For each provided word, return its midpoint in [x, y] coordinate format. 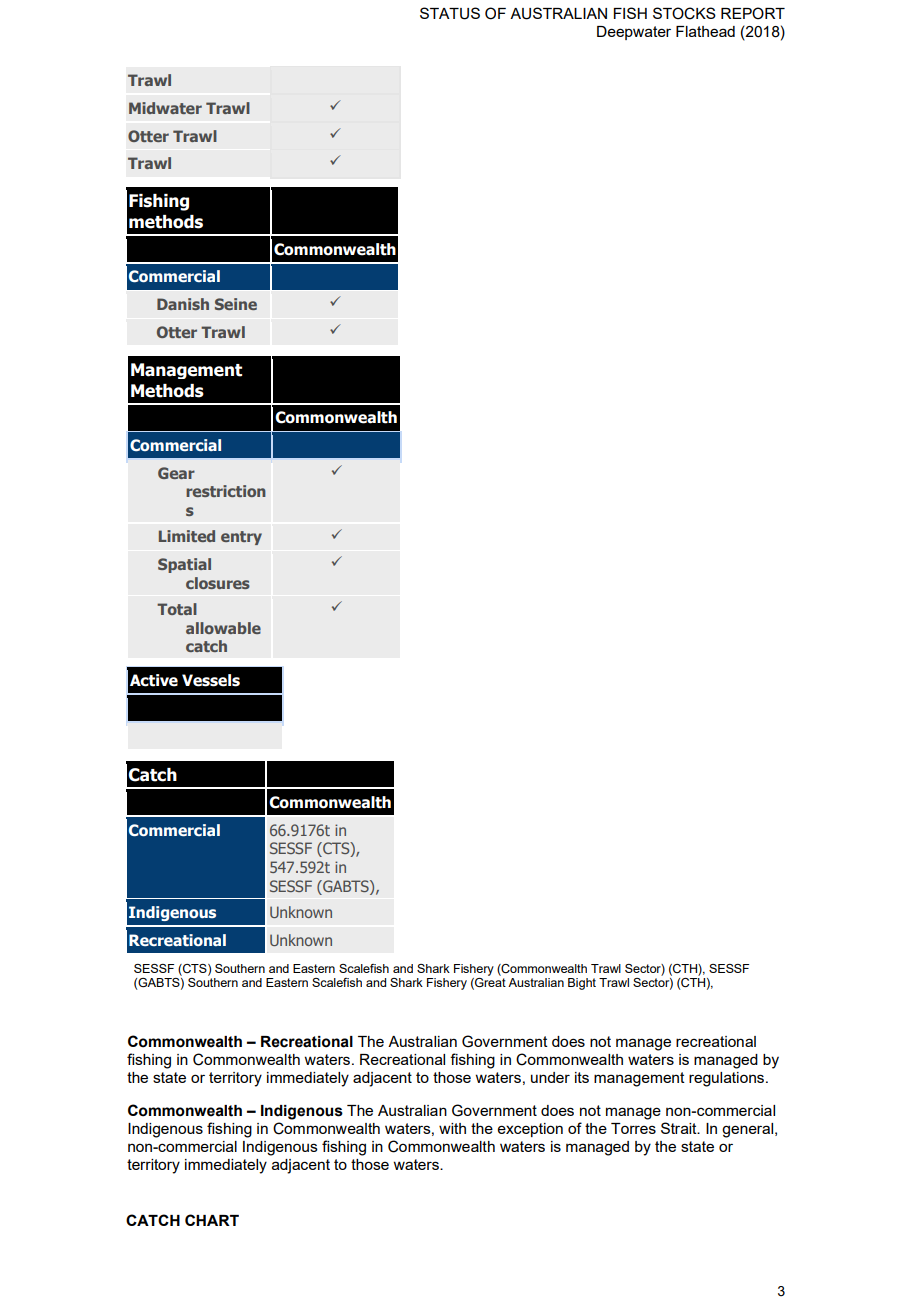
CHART [212, 1220]
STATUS [450, 13]
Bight [582, 984]
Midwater [165, 108]
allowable [223, 628]
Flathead [705, 31]
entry [241, 538]
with [452, 1128]
